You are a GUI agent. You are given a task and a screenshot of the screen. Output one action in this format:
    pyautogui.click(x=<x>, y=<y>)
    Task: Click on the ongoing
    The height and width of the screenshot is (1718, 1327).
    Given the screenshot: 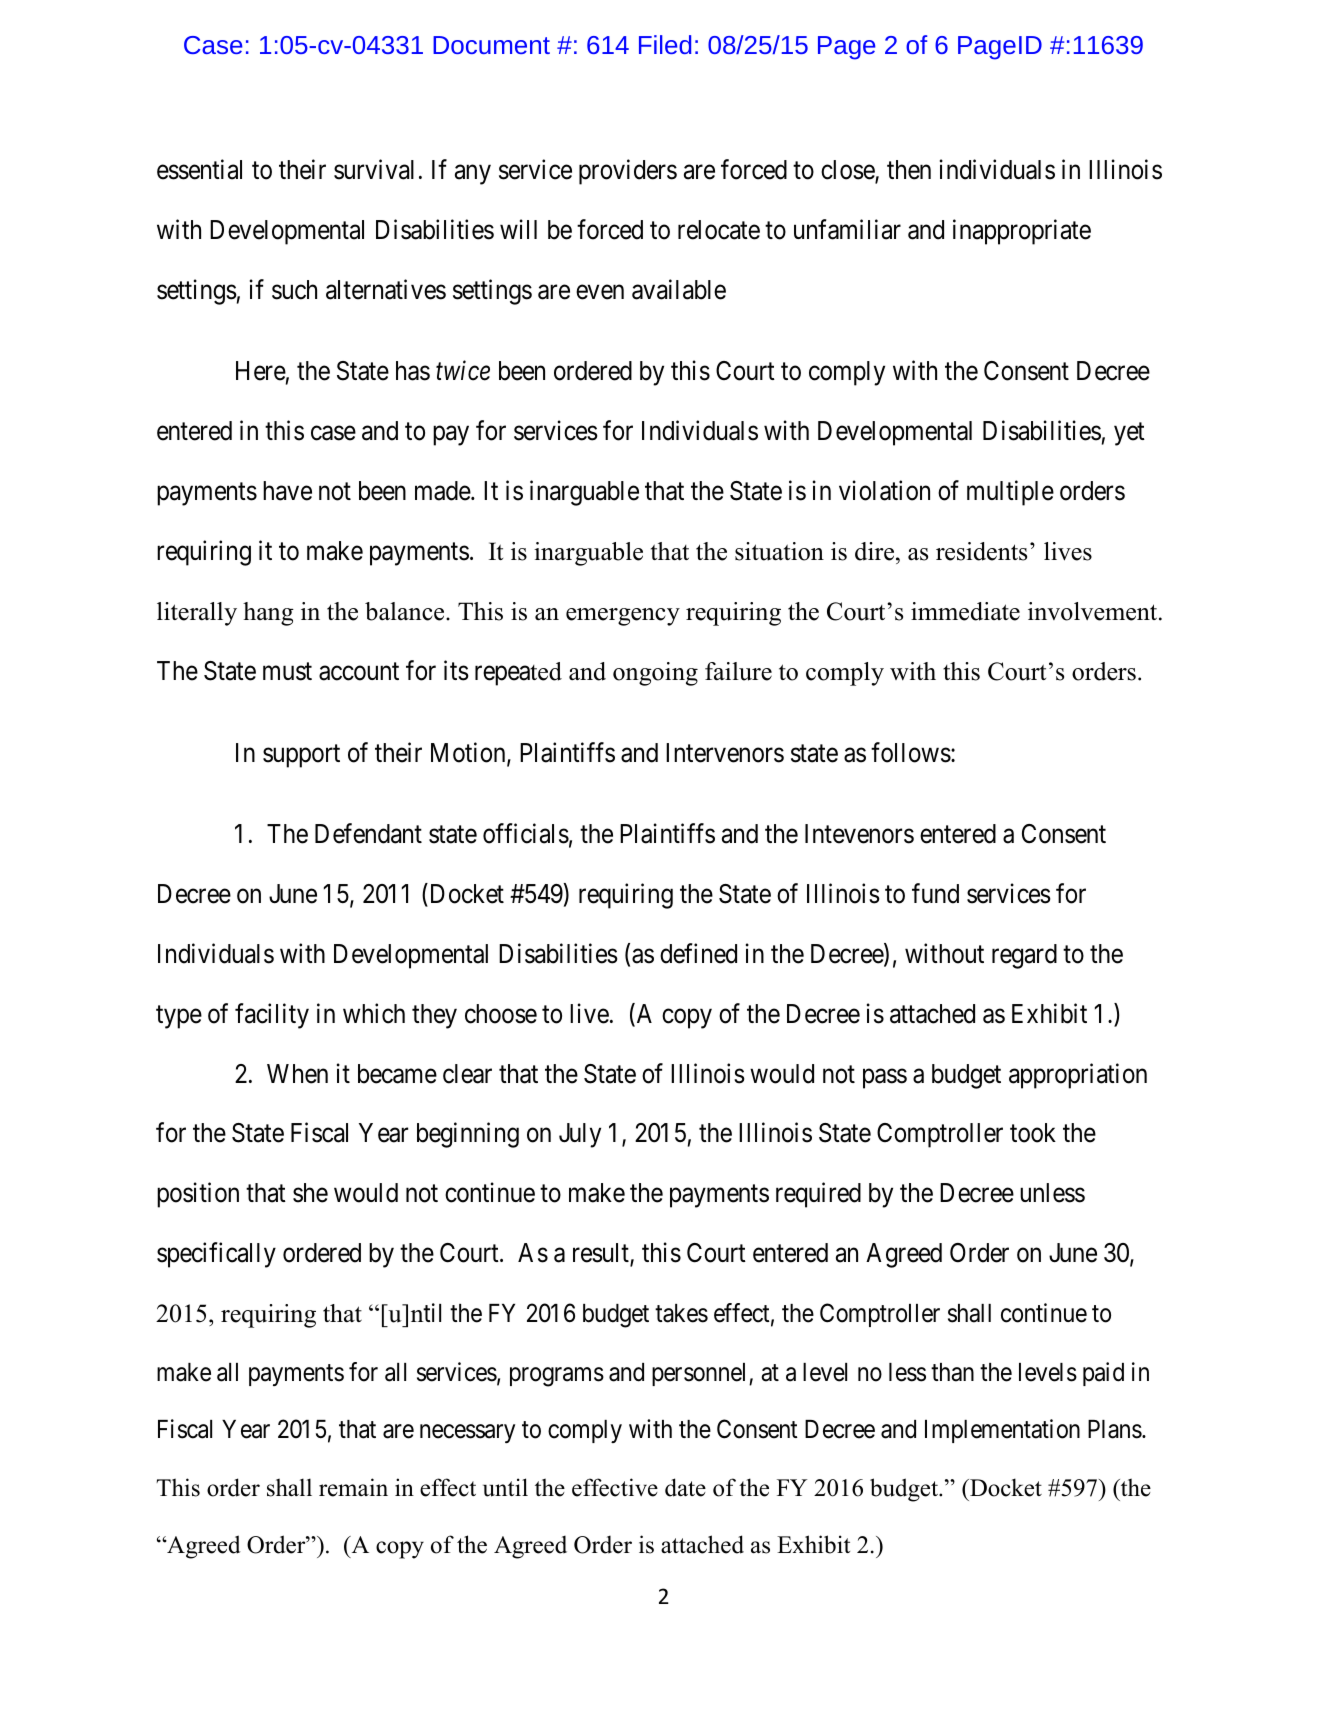 What is the action you would take?
    pyautogui.click(x=655, y=674)
